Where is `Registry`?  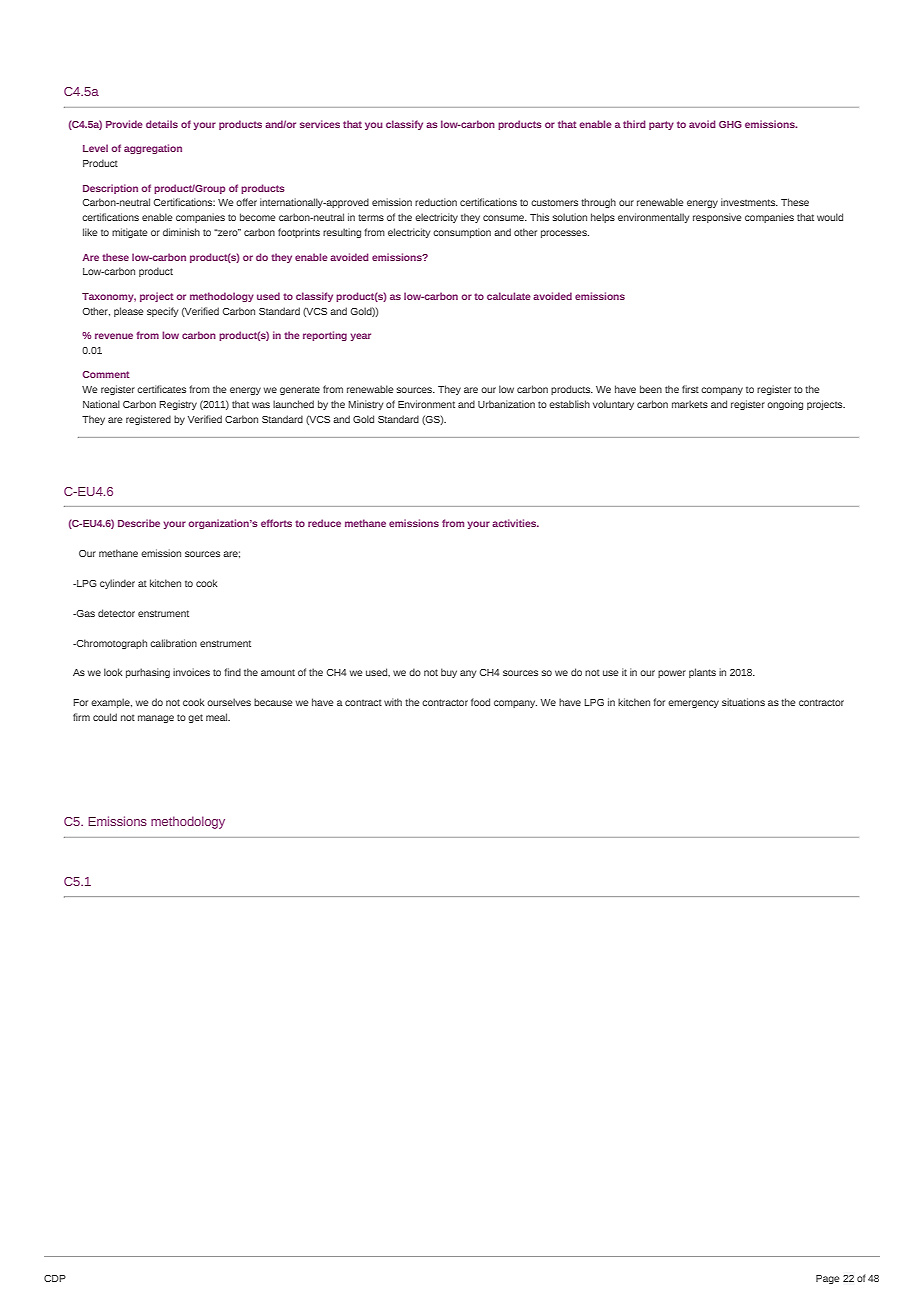
Registry is located at coordinates (178, 405).
